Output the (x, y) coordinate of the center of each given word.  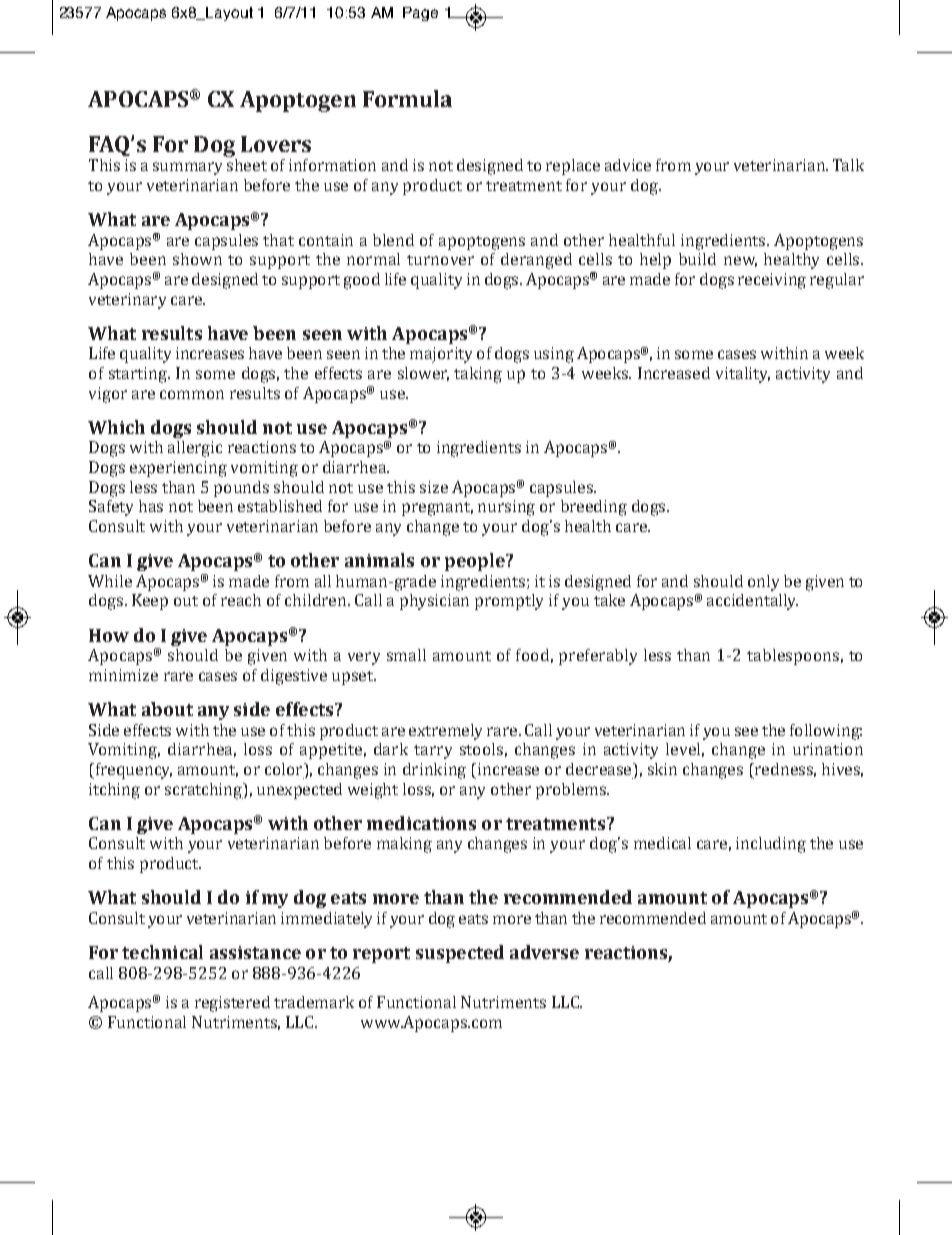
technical (162, 952)
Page (420, 14)
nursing (506, 508)
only (763, 583)
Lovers (276, 144)
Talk (848, 165)
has (151, 506)
